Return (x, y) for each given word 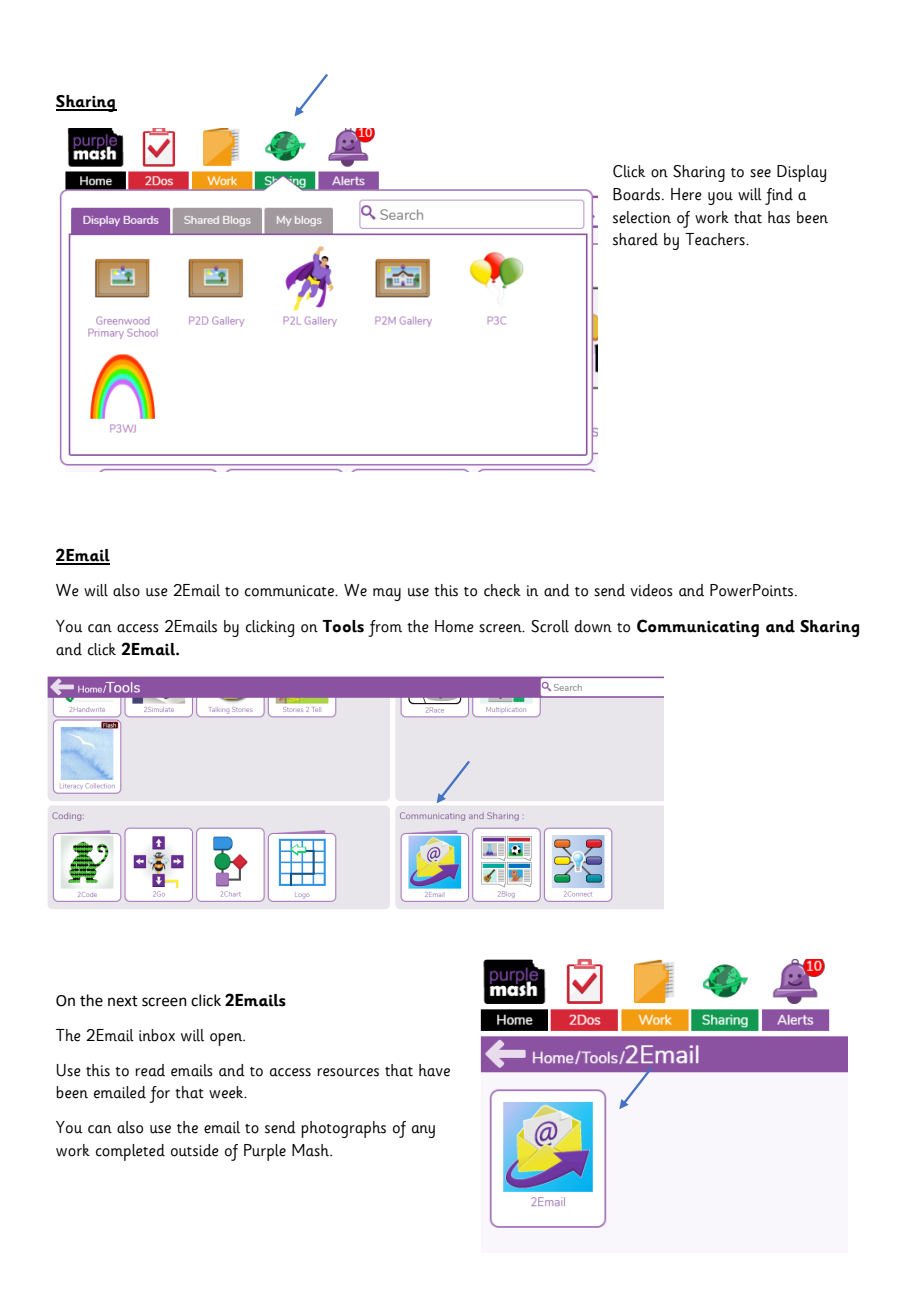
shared (635, 239)
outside (195, 1150)
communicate (290, 591)
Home (454, 626)
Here (686, 194)
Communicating (698, 628)
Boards (636, 194)
